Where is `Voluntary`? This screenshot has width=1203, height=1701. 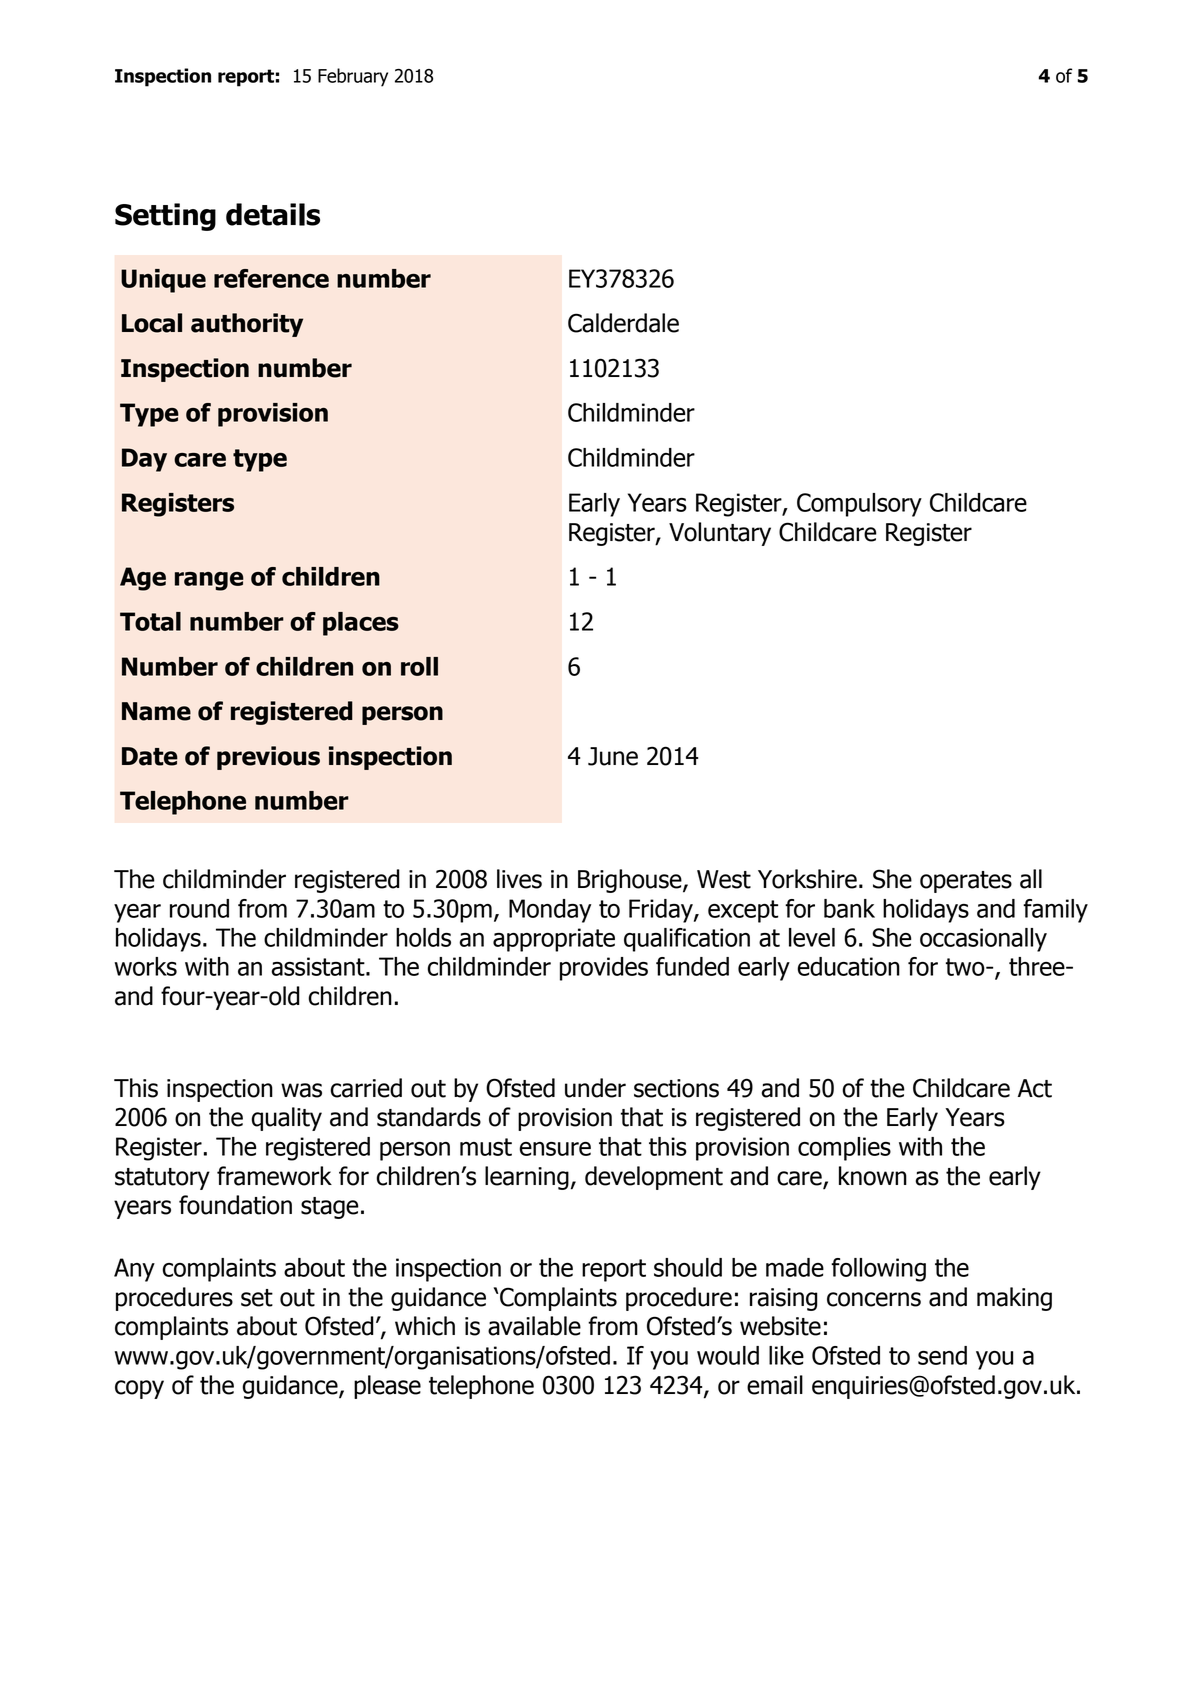 Voluntary is located at coordinates (720, 534).
